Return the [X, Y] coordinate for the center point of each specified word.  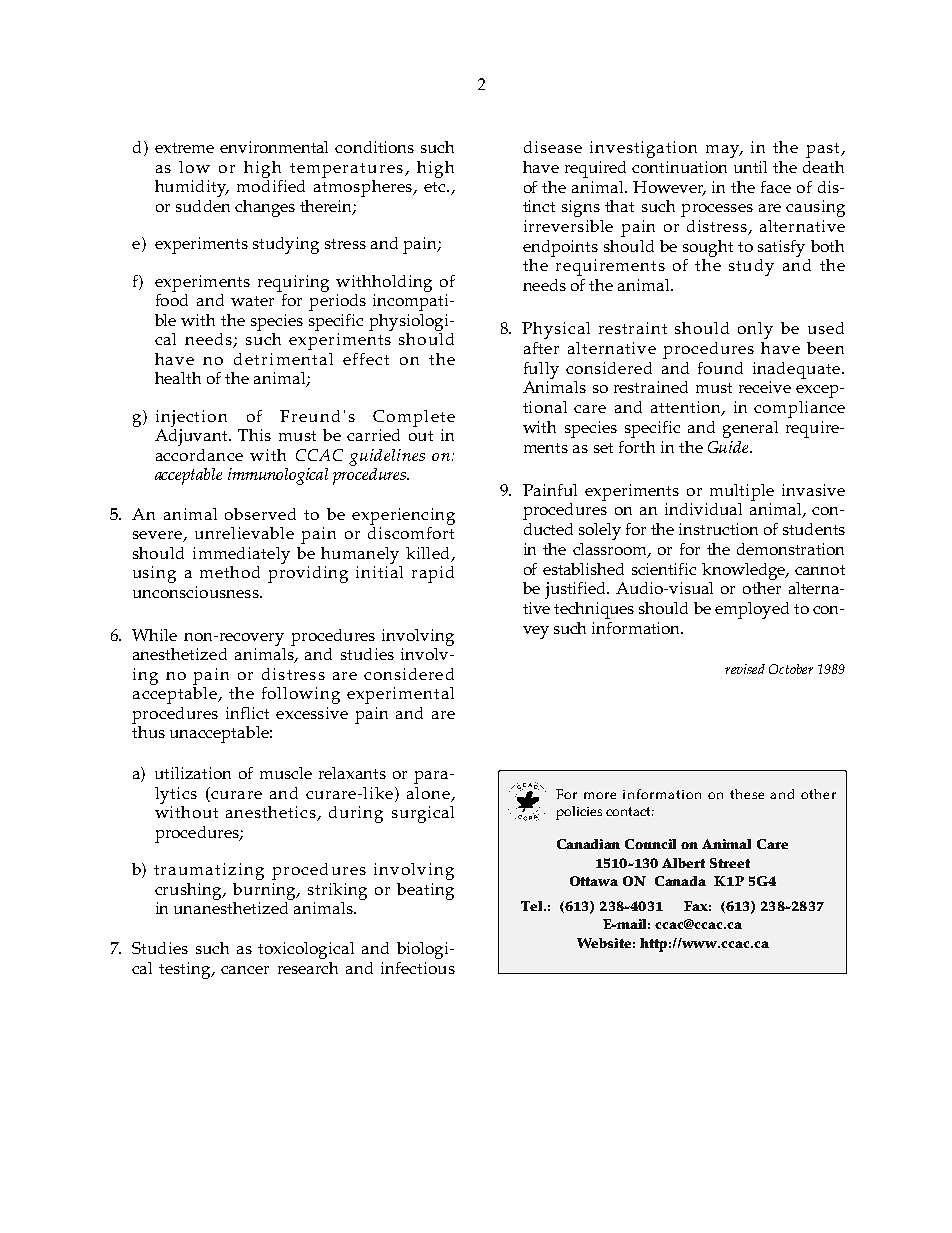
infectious [418, 968]
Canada [680, 881]
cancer [245, 970]
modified [271, 184]
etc [436, 187]
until [750, 167]
